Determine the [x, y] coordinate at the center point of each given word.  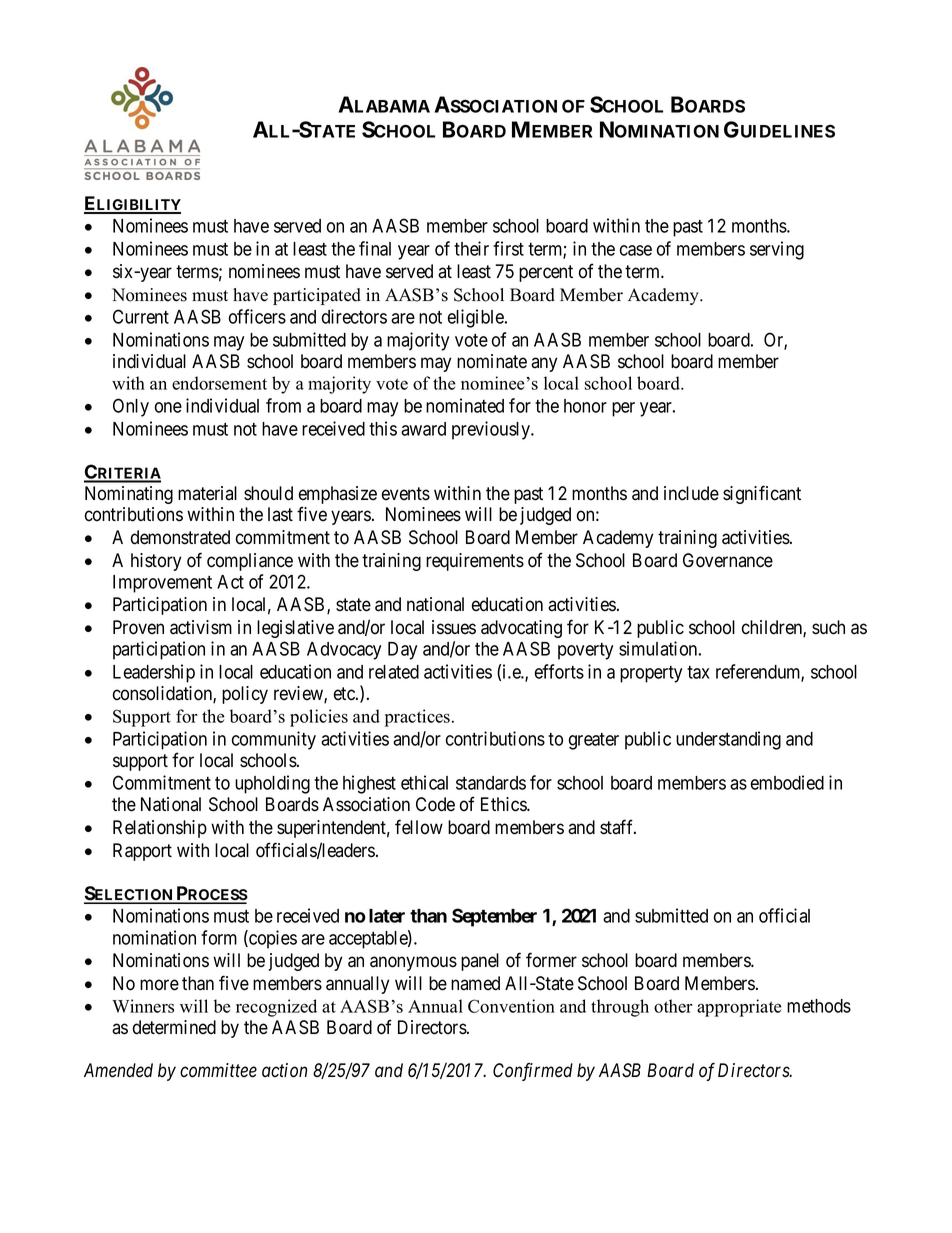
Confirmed [533, 1071]
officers [257, 316]
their [471, 248]
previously [492, 430]
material [207, 493]
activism [201, 627]
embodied [787, 782]
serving [777, 250]
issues [454, 627]
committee [218, 1070]
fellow [419, 827]
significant [762, 494]
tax [698, 672]
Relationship [160, 829]
